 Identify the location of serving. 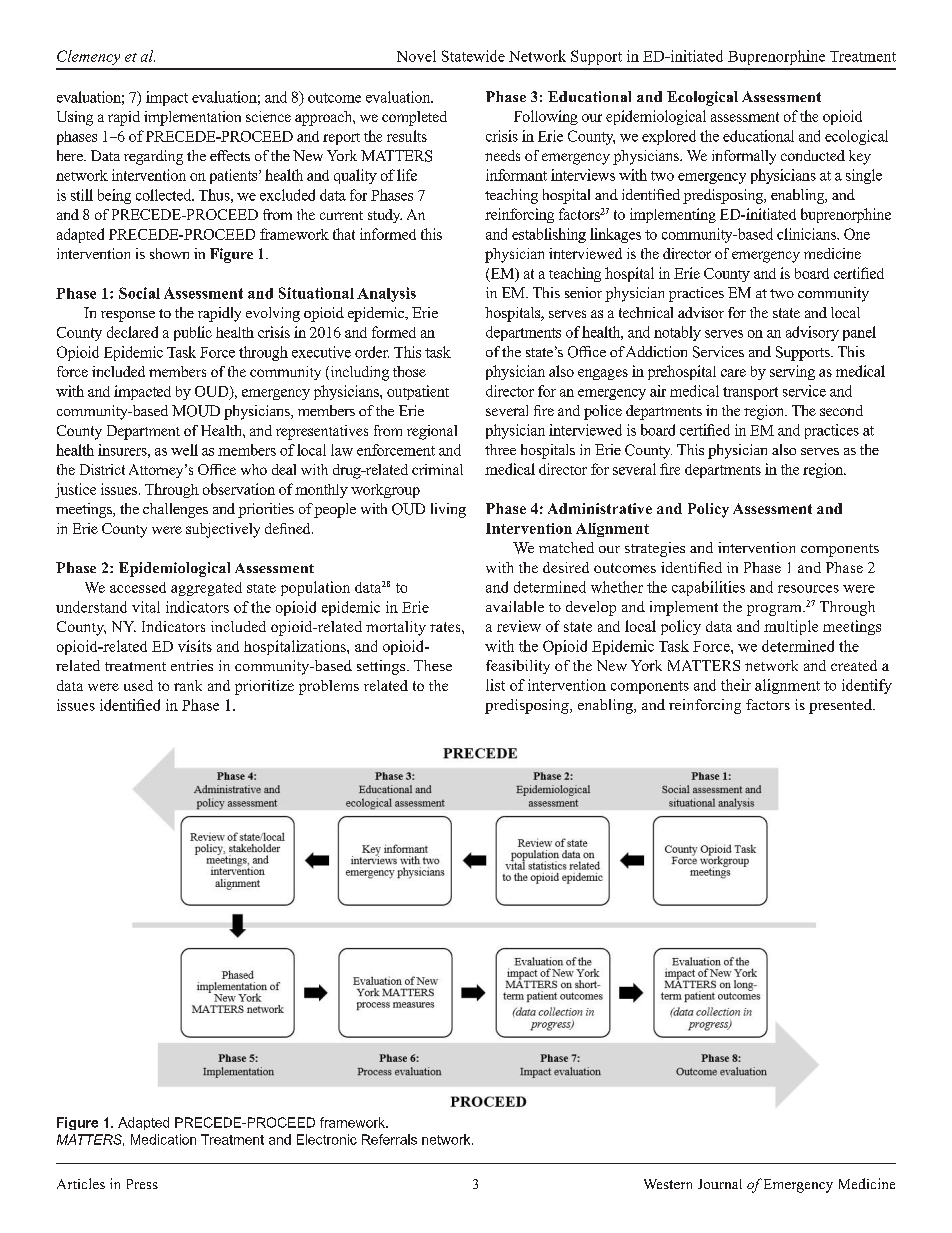
(792, 372).
